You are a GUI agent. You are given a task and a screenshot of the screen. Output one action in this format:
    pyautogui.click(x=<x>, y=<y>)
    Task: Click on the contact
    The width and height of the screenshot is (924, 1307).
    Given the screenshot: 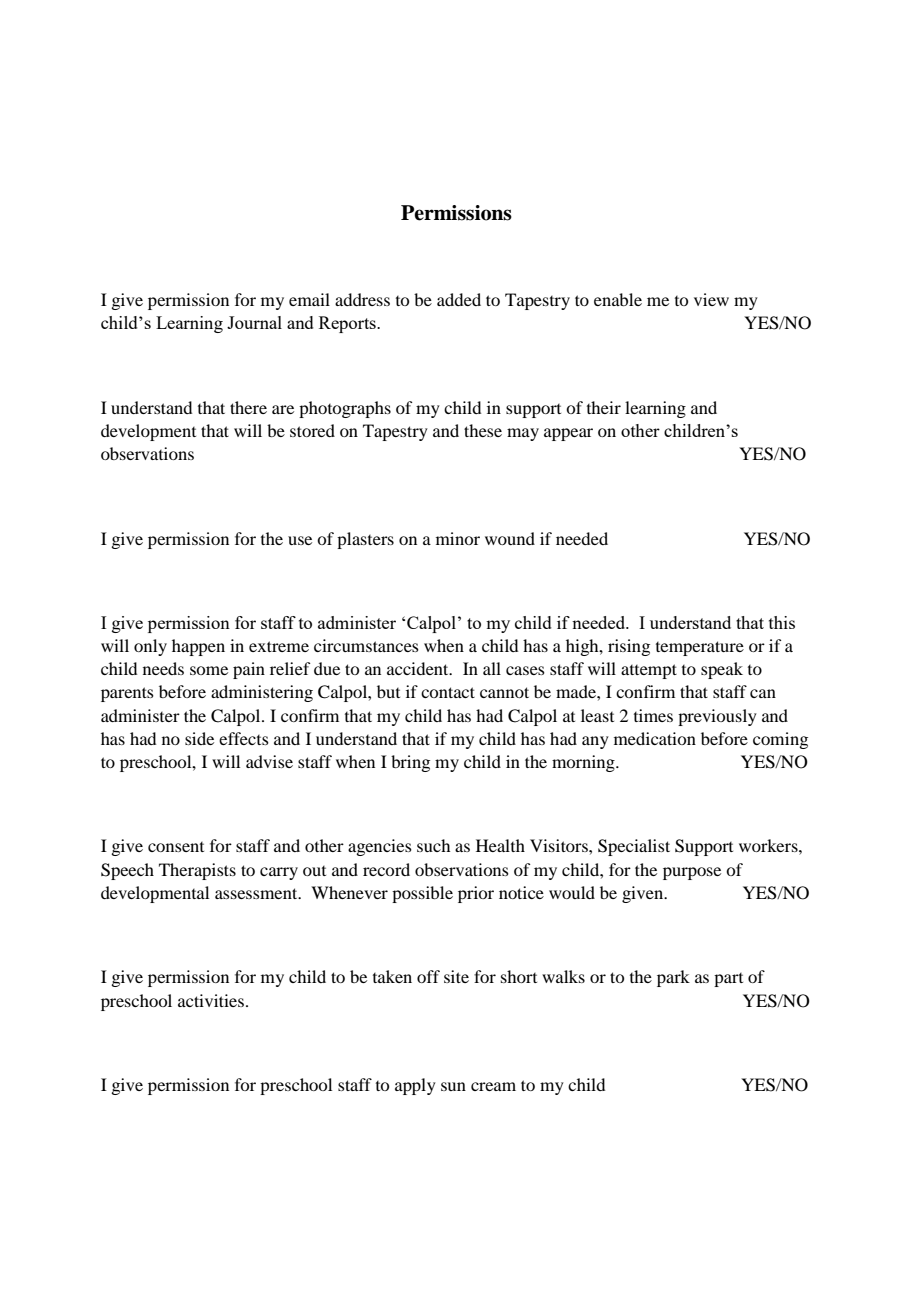 What is the action you would take?
    pyautogui.click(x=448, y=692)
